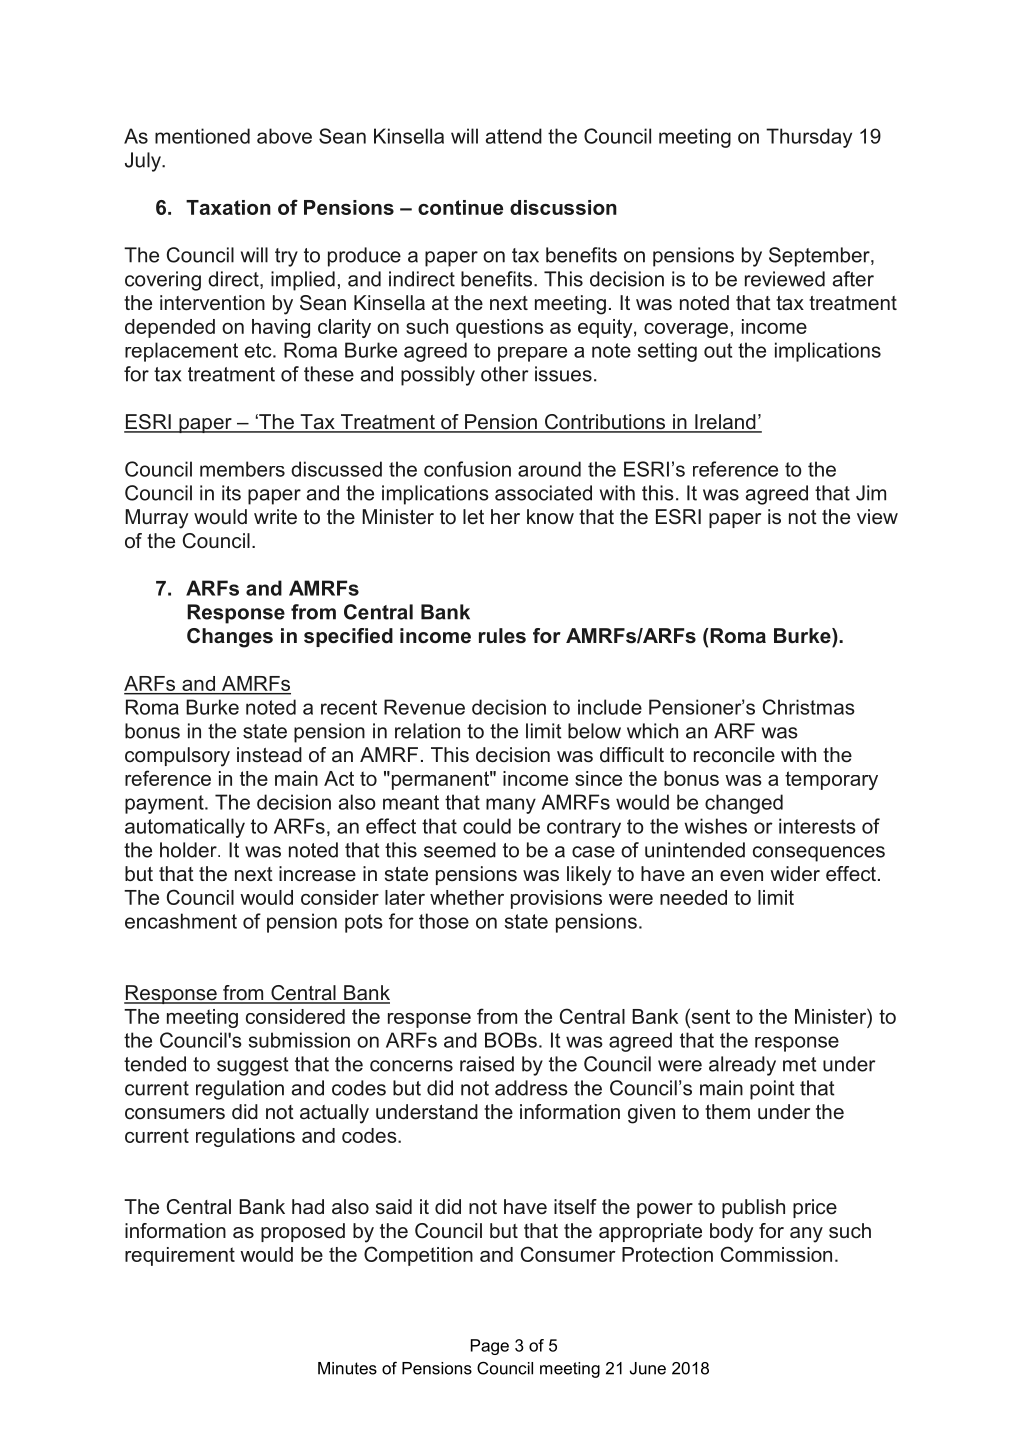 The image size is (1027, 1451). What do you see at coordinates (514, 136) in the screenshot?
I see `attend` at bounding box center [514, 136].
